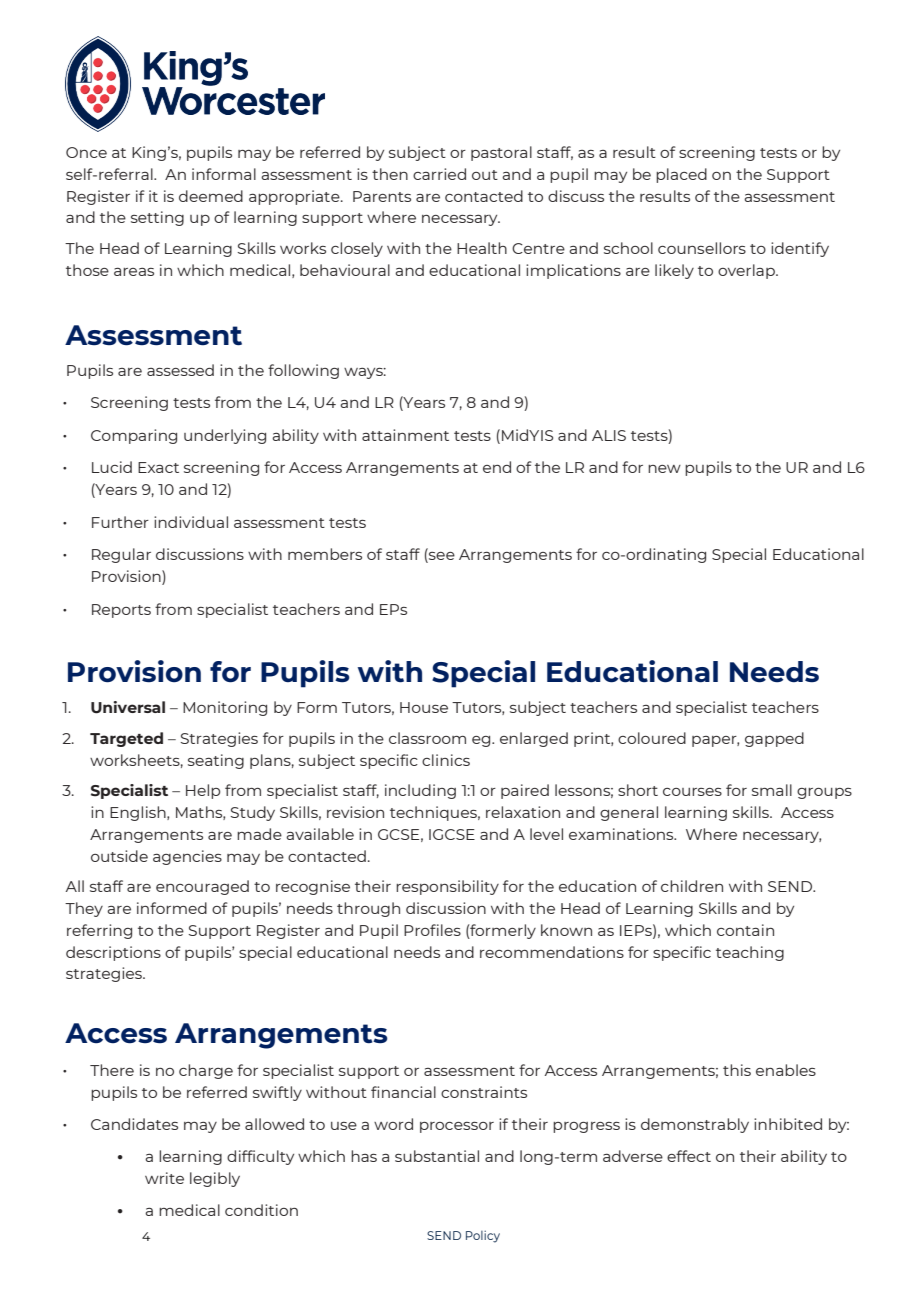  I want to click on Universal, so click(128, 707).
